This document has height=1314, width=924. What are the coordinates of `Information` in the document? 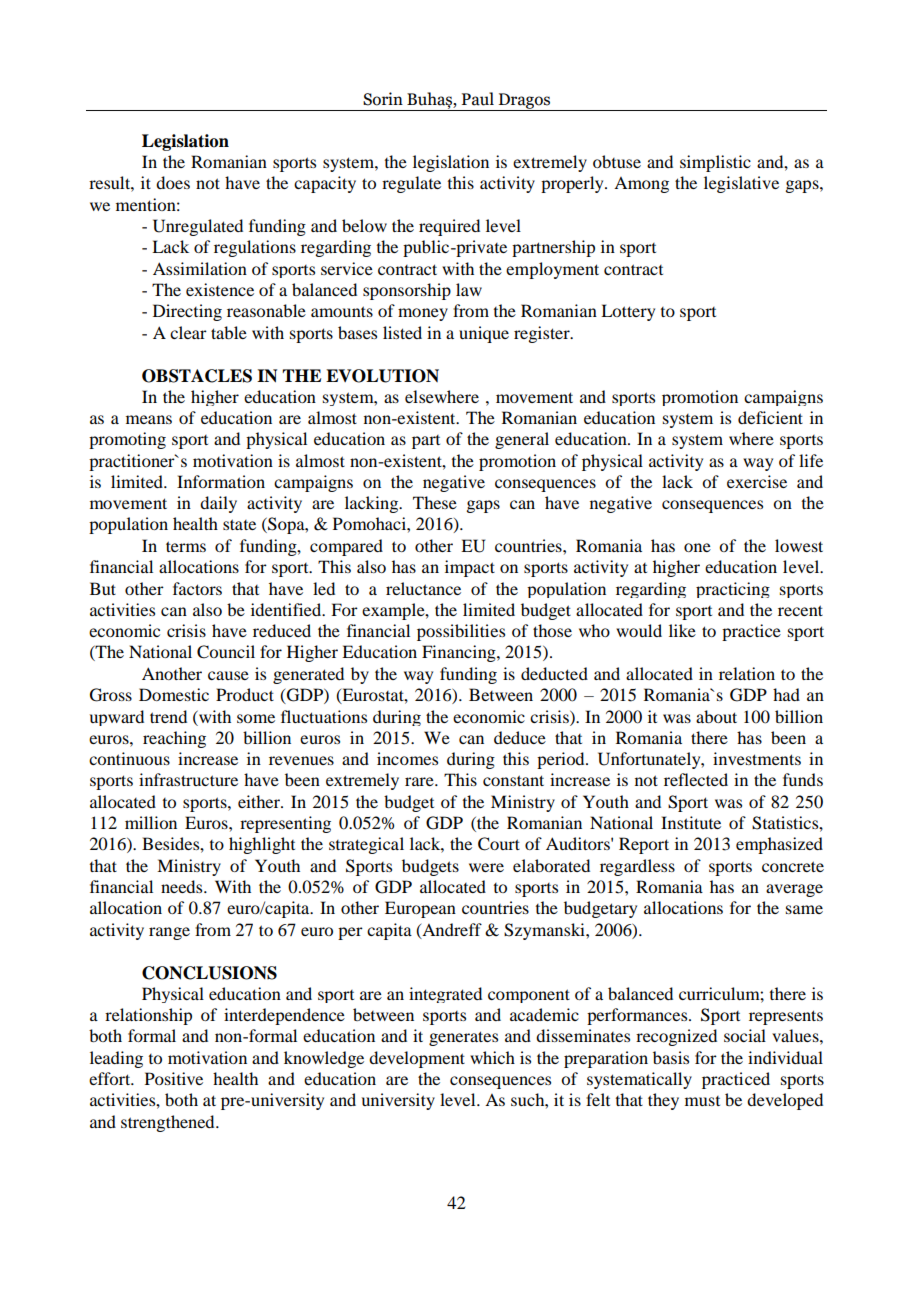 It's located at (221, 481).
